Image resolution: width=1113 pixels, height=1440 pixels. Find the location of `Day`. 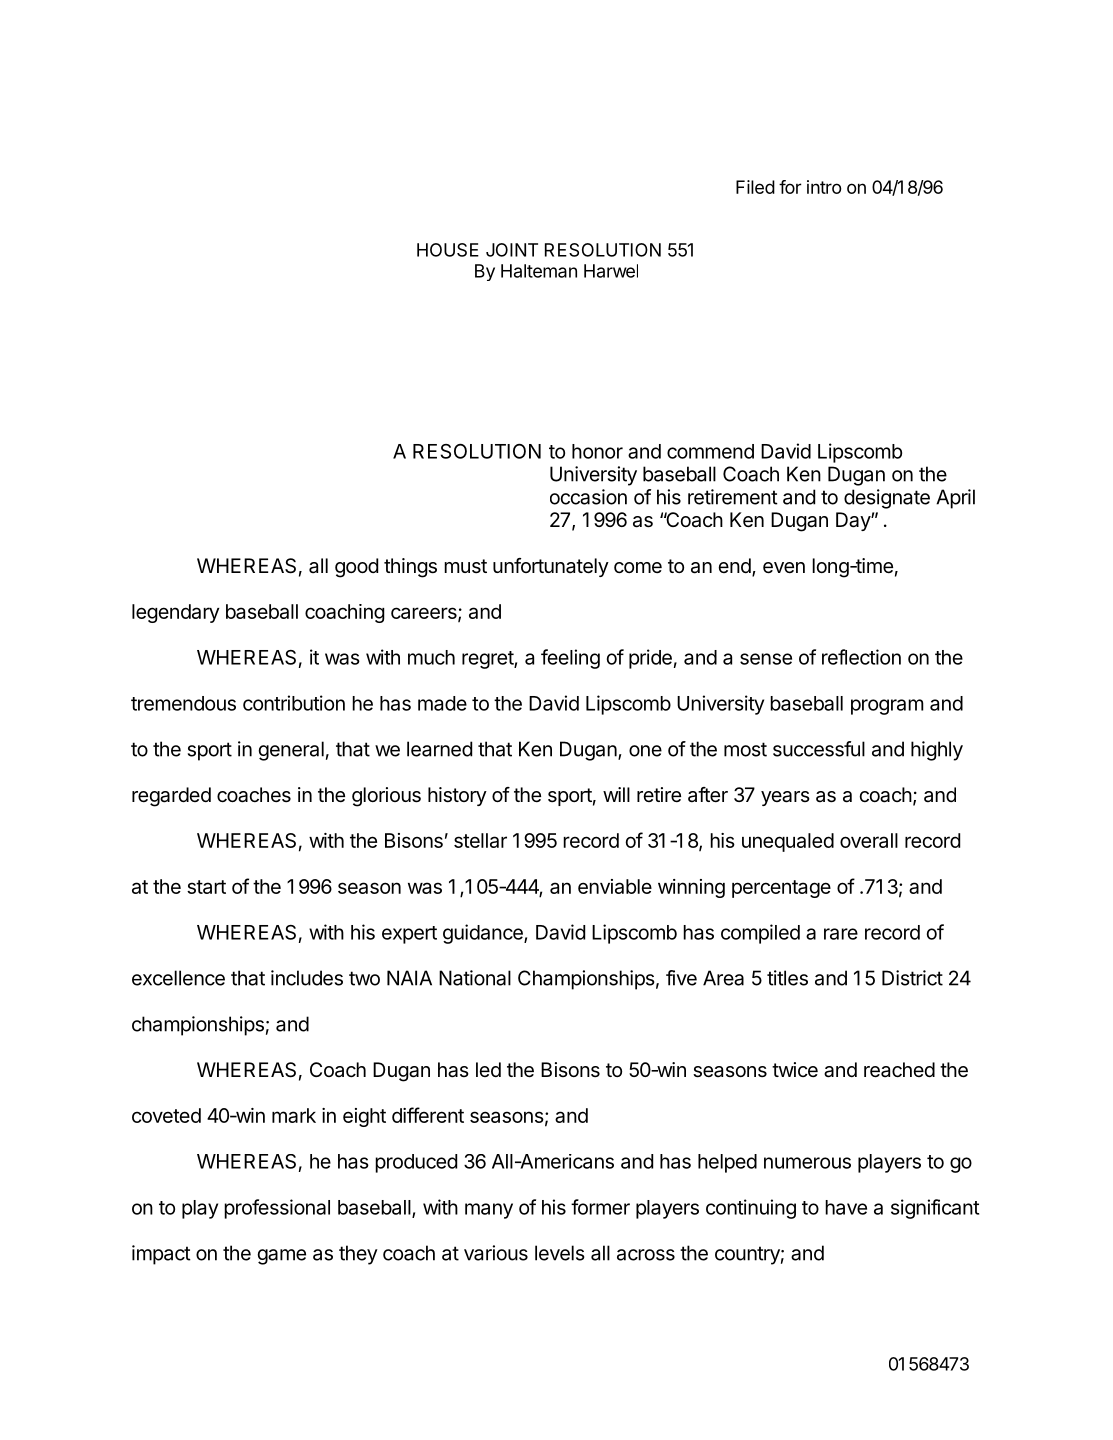

Day is located at coordinates (854, 521).
